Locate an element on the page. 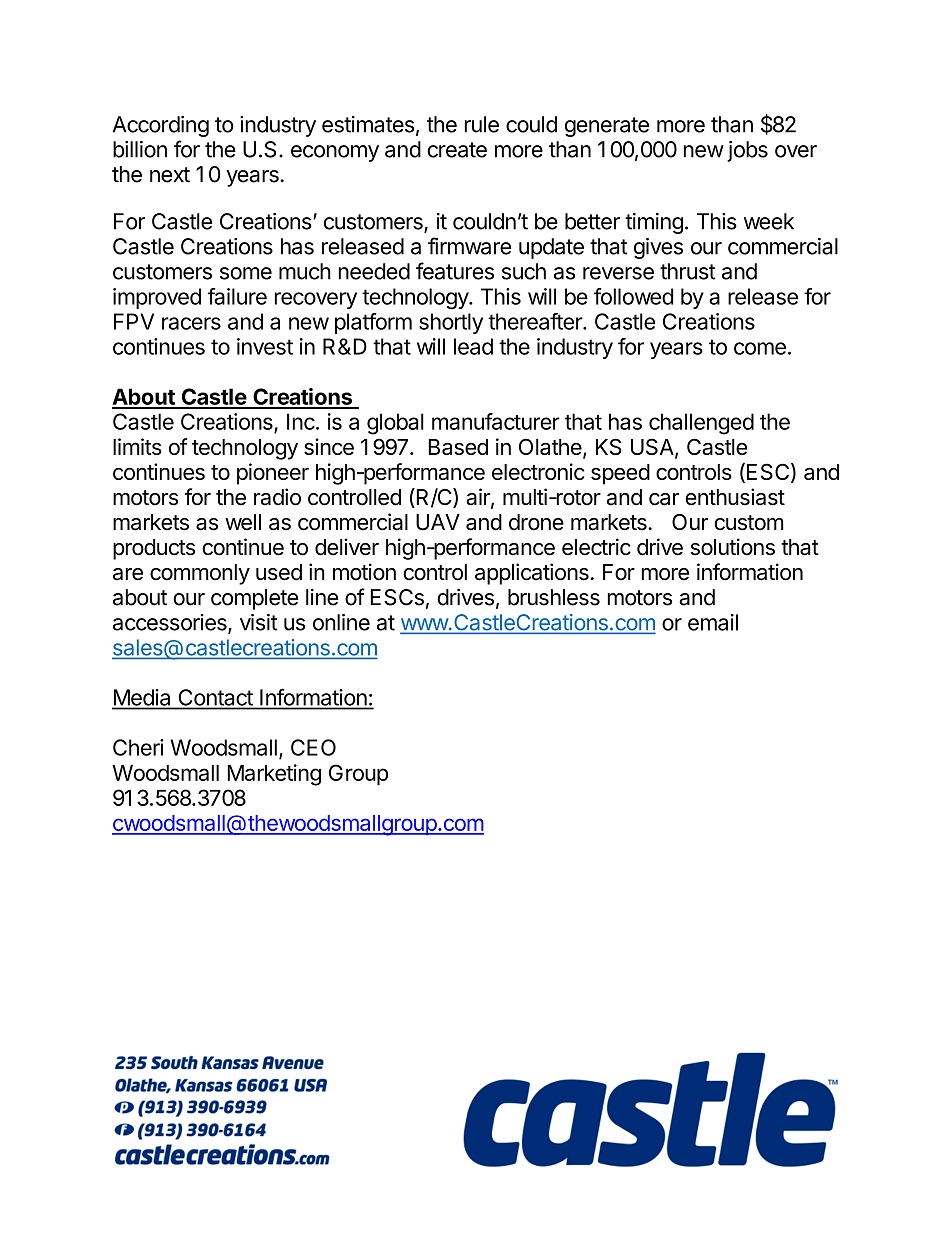 The width and height of the page is (952, 1233). solutions is located at coordinates (733, 547).
